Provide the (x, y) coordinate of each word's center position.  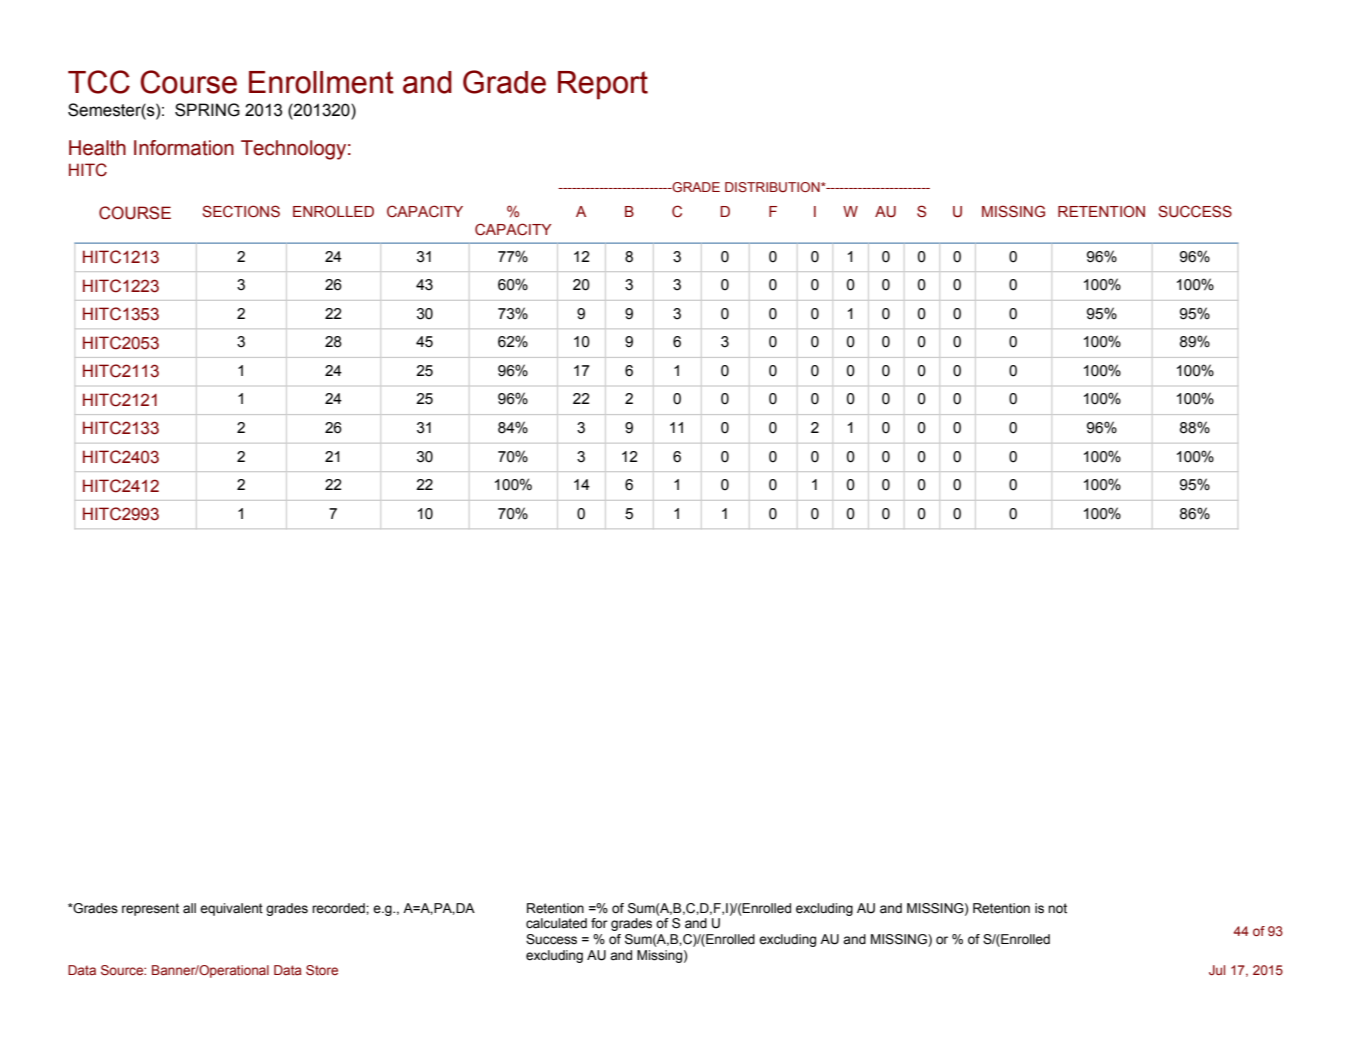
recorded (339, 908)
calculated (556, 923)
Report (603, 85)
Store (322, 970)
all (189, 908)
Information (184, 148)
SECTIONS (241, 211)
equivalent (231, 909)
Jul (1217, 970)
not (1057, 908)
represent (150, 909)
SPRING (207, 110)
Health (97, 148)
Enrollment (321, 82)
